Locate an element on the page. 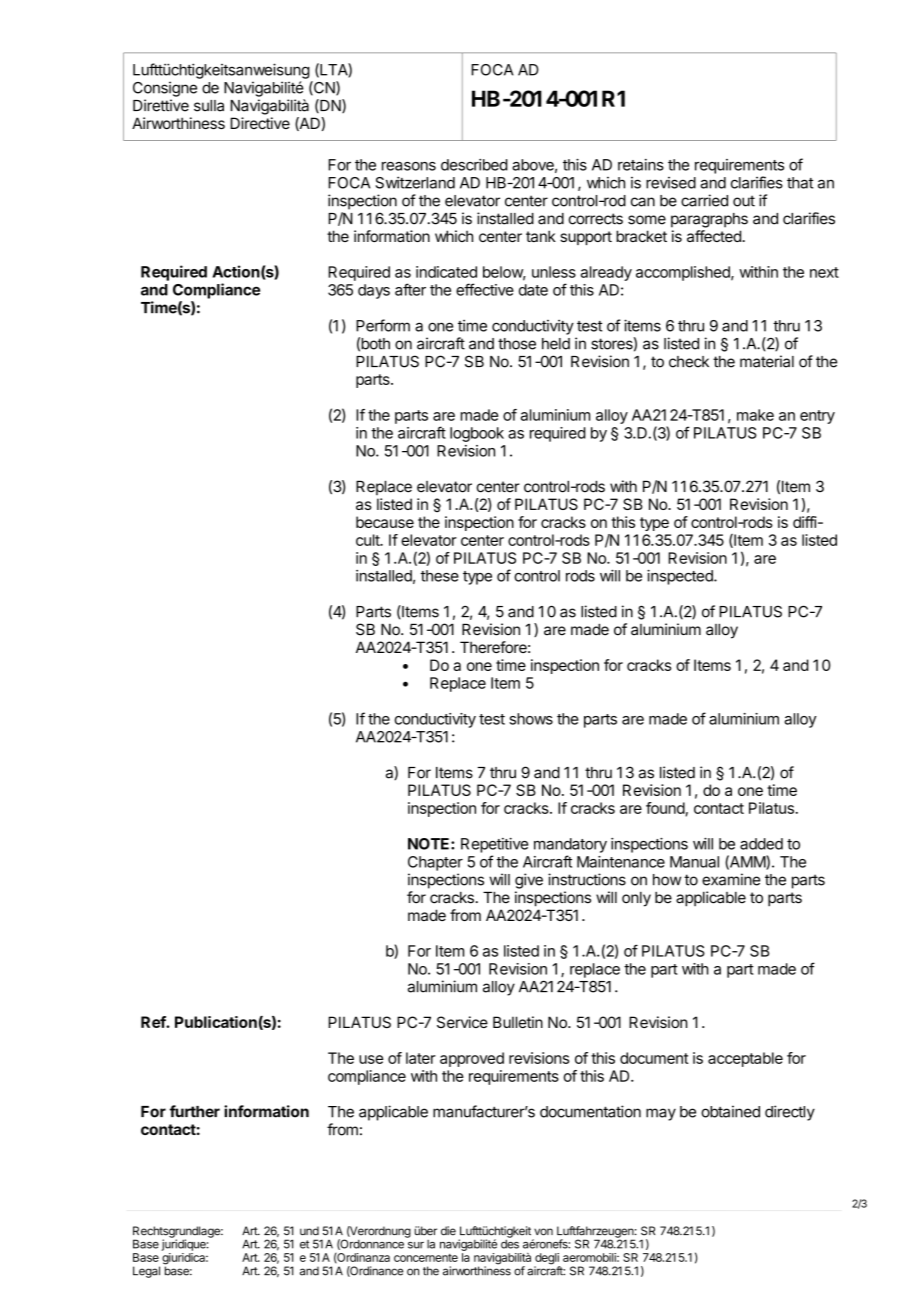  described is located at coordinates (474, 165).
